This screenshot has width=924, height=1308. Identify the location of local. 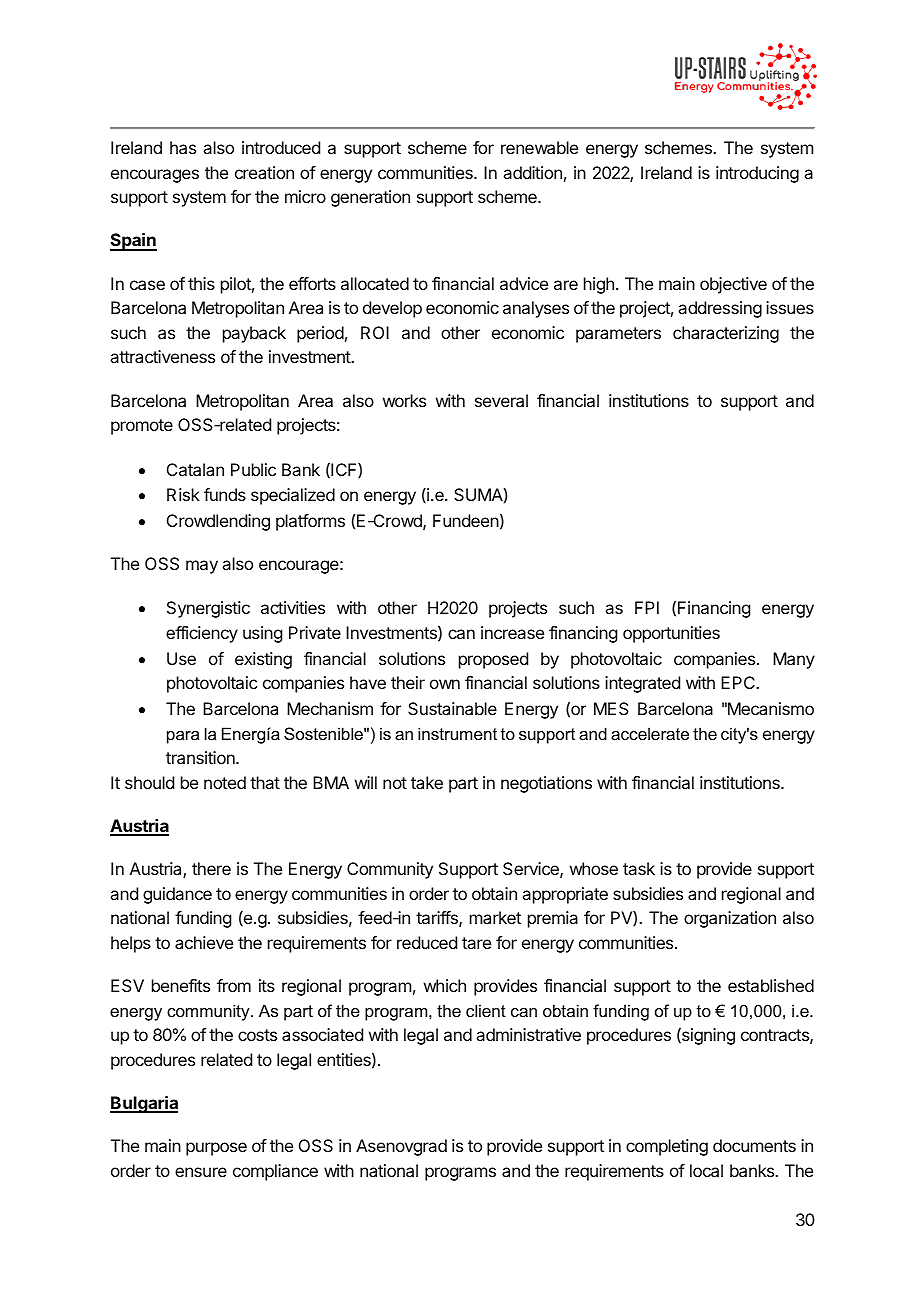
(706, 1170).
